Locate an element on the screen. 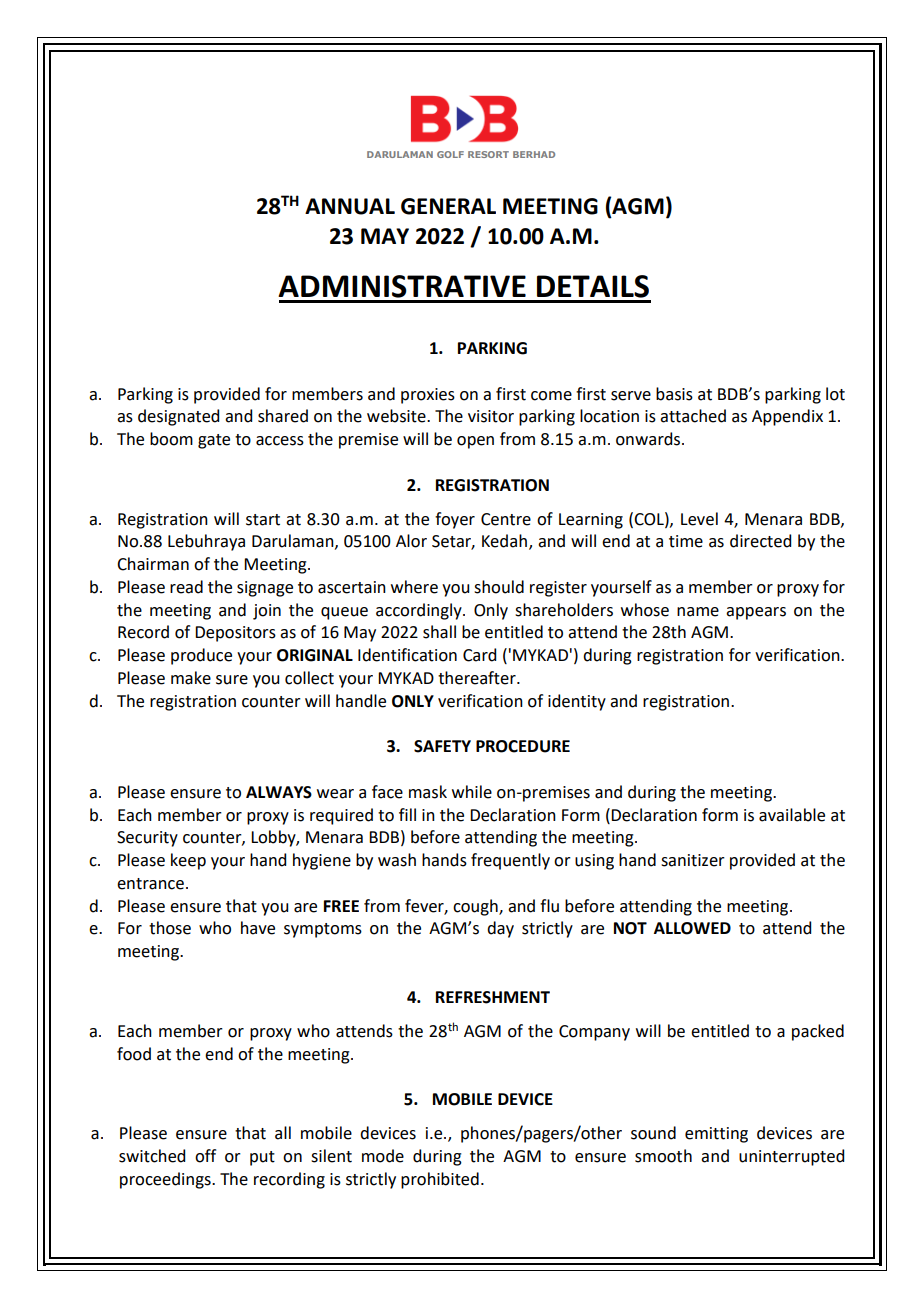 The image size is (924, 1308). emitting is located at coordinates (716, 1135).
